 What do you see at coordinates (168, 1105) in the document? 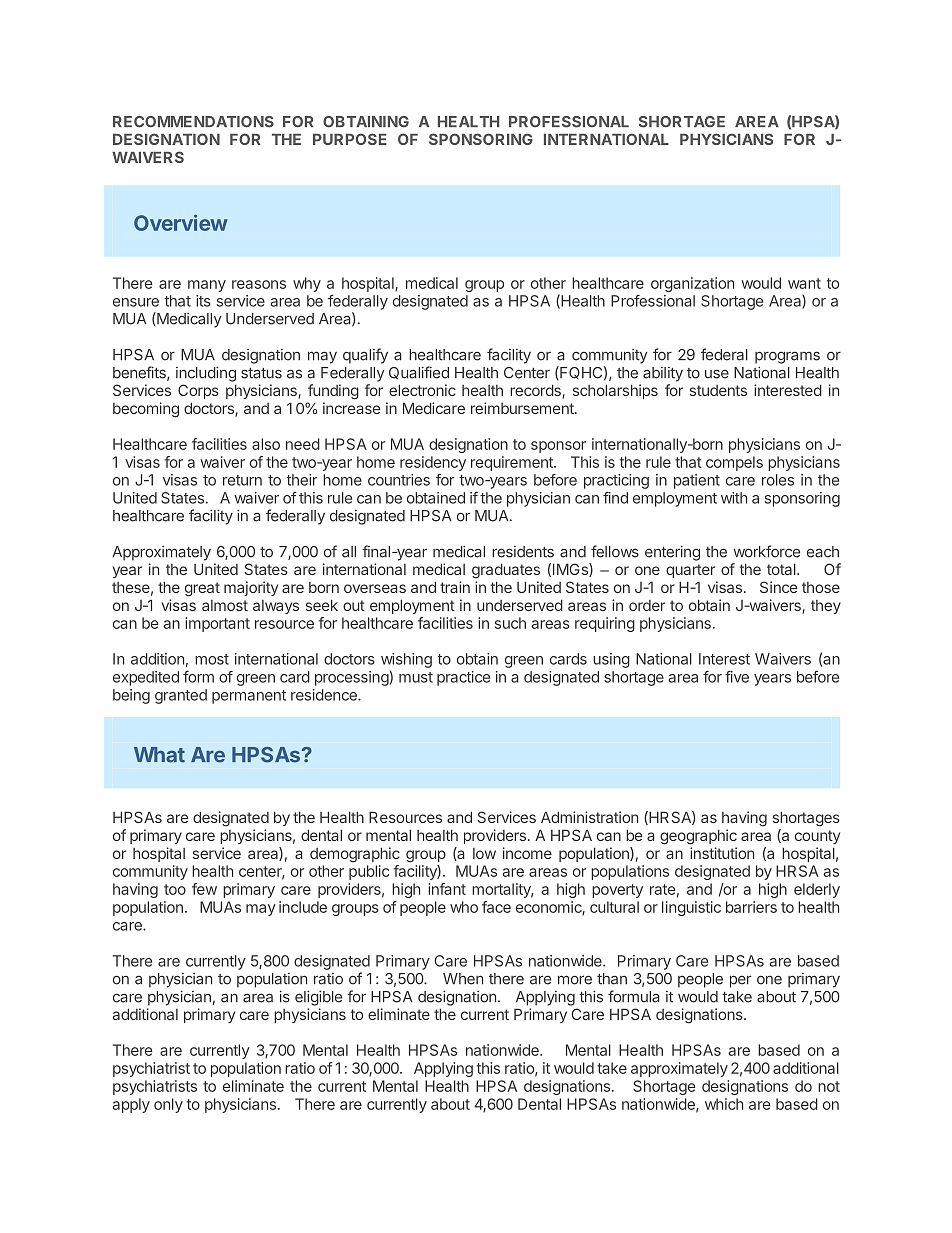
I see `only` at bounding box center [168, 1105].
